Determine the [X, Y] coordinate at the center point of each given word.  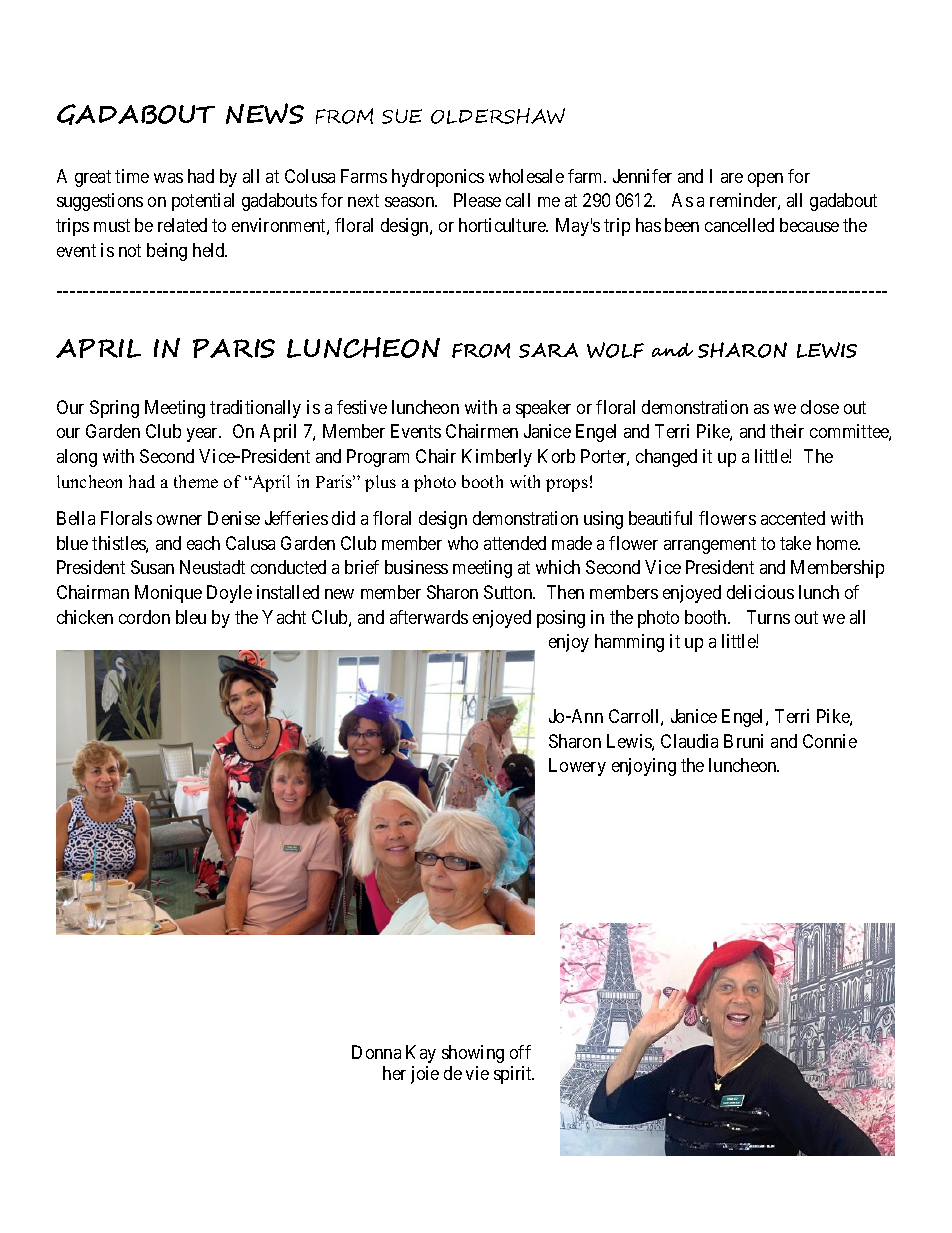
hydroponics [438, 178]
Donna [376, 1052]
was [168, 178]
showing [473, 1054]
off [520, 1052]
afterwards [429, 617]
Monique [168, 594]
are [732, 178]
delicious [760, 592]
